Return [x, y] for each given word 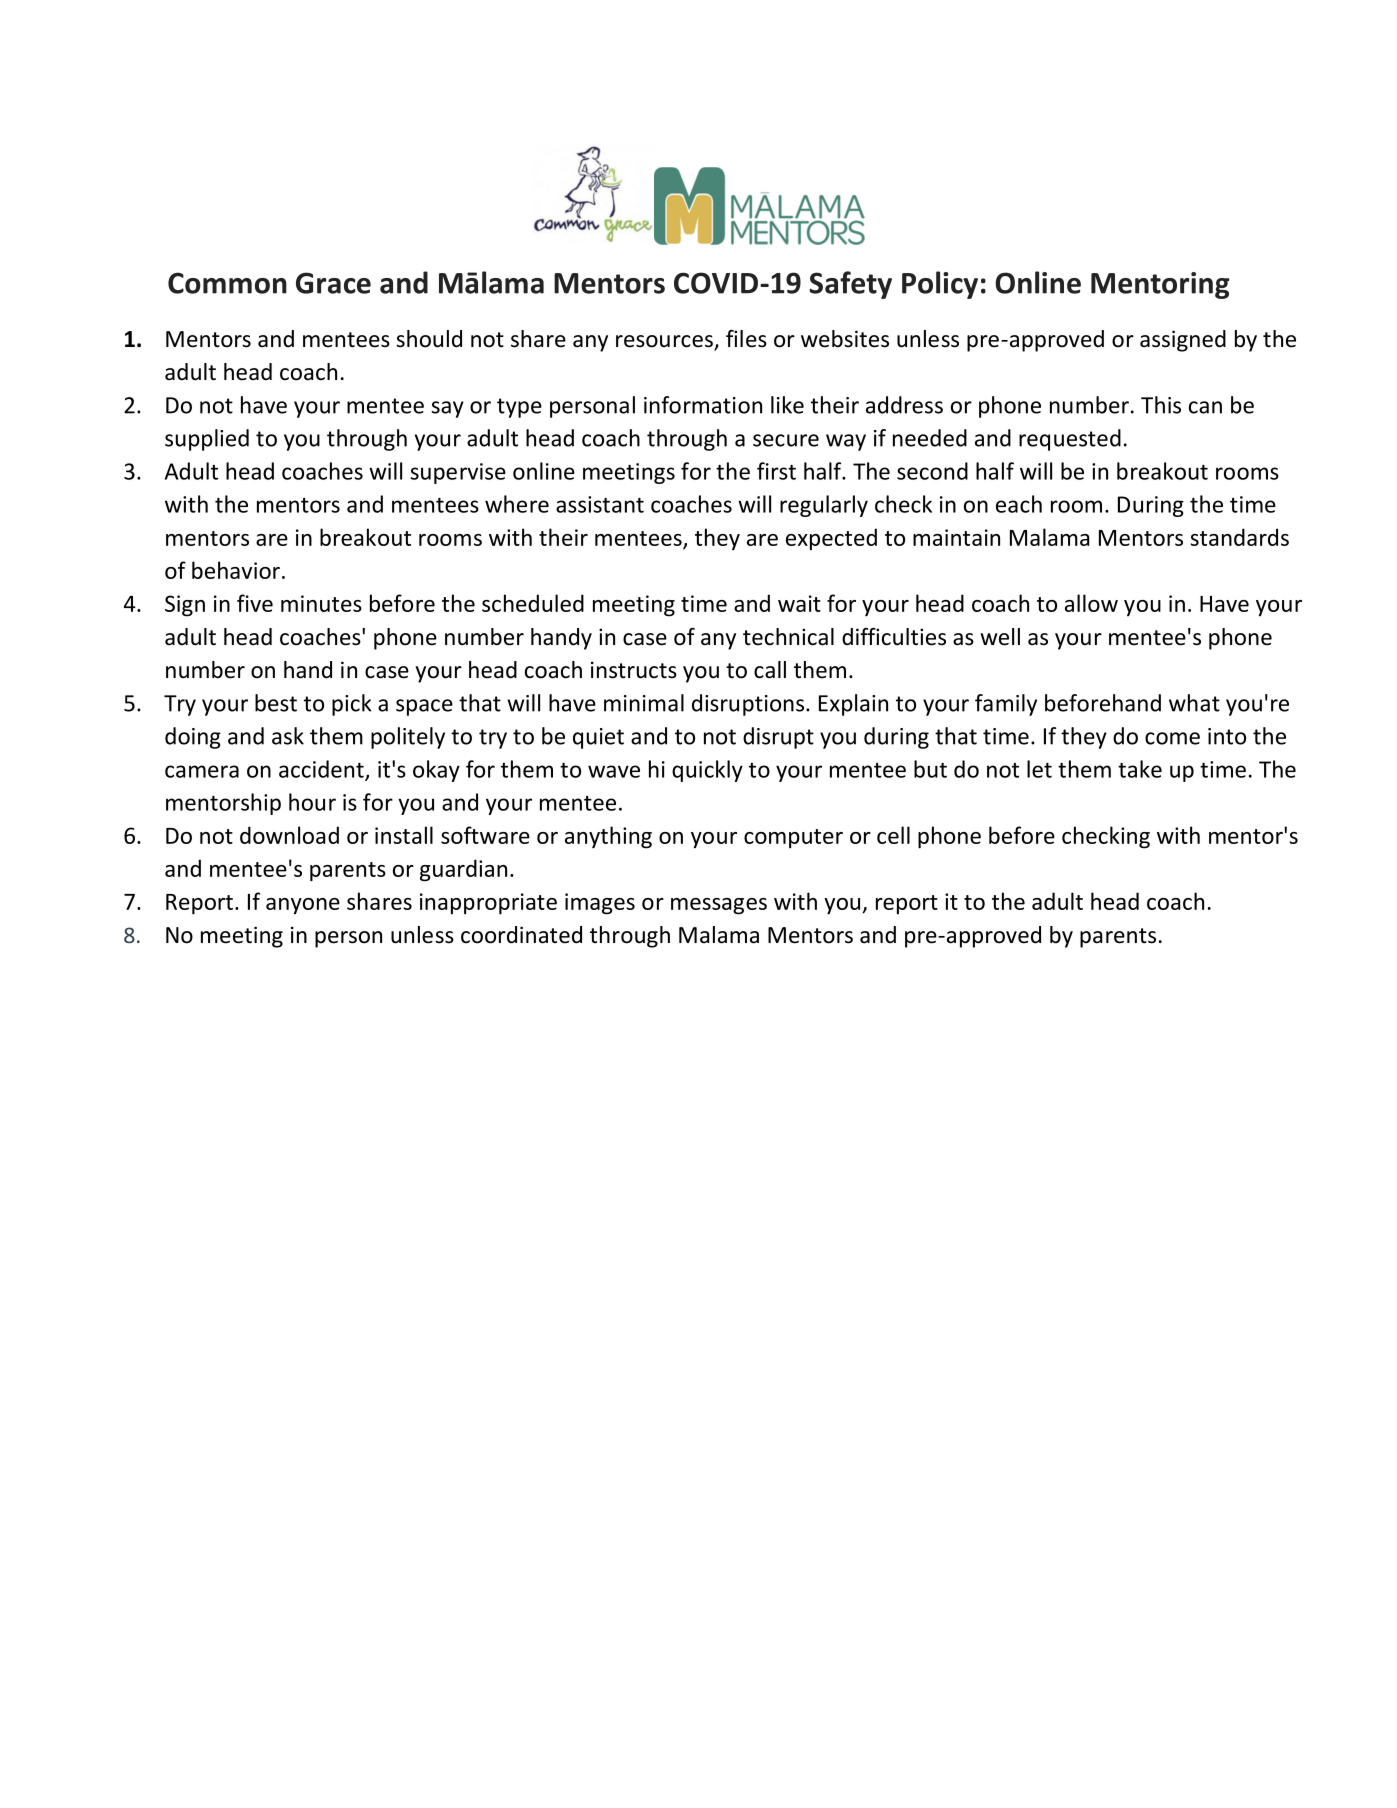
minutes [321, 603]
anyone [303, 906]
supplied [207, 440]
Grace [333, 283]
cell [893, 835]
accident [322, 770]
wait [799, 603]
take [1140, 769]
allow [1091, 603]
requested [1070, 440]
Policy [940, 285]
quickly [707, 771]
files [746, 339]
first [776, 471]
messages [719, 906]
